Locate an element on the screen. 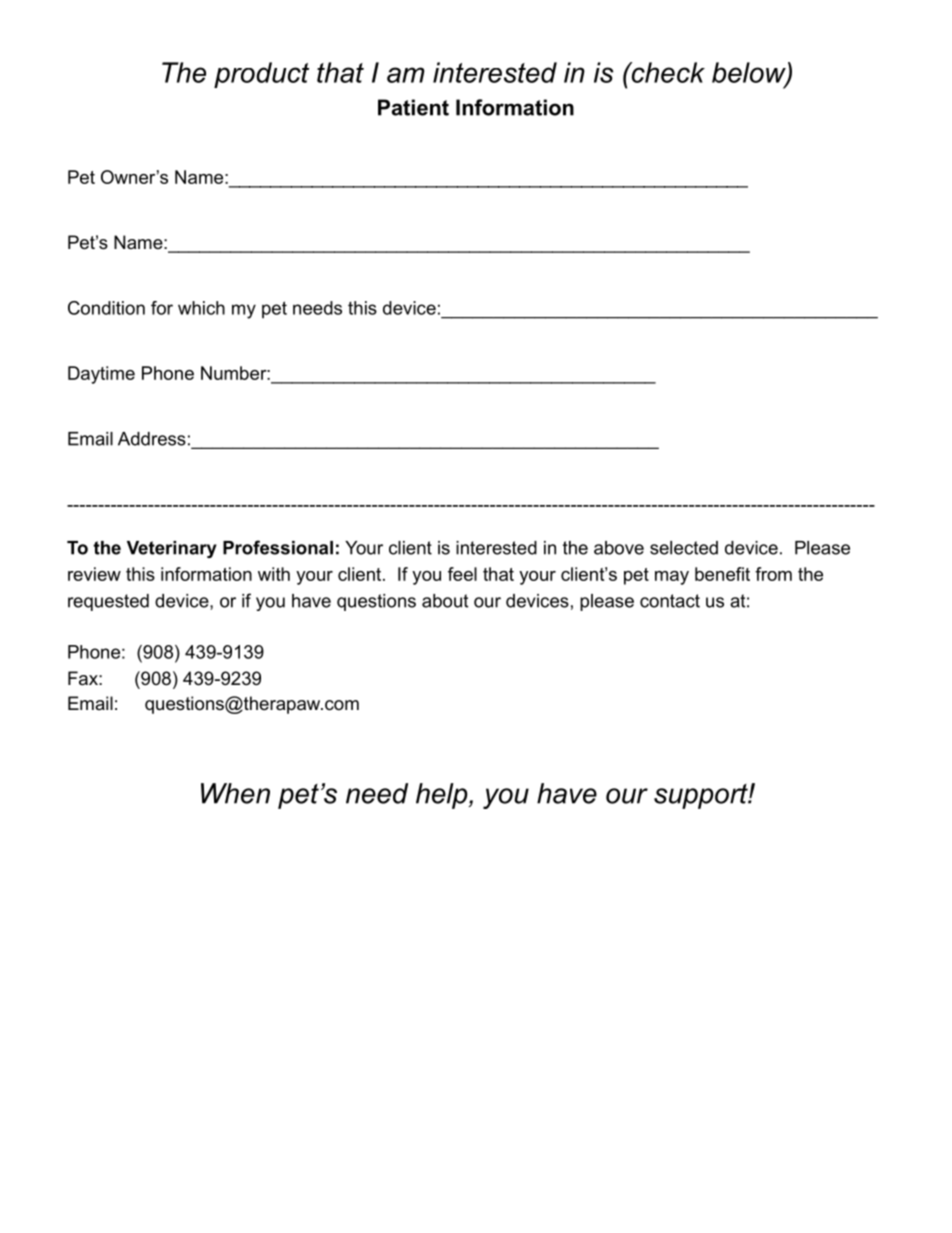 This screenshot has height=1233, width=952. help is located at coordinates (443, 796).
